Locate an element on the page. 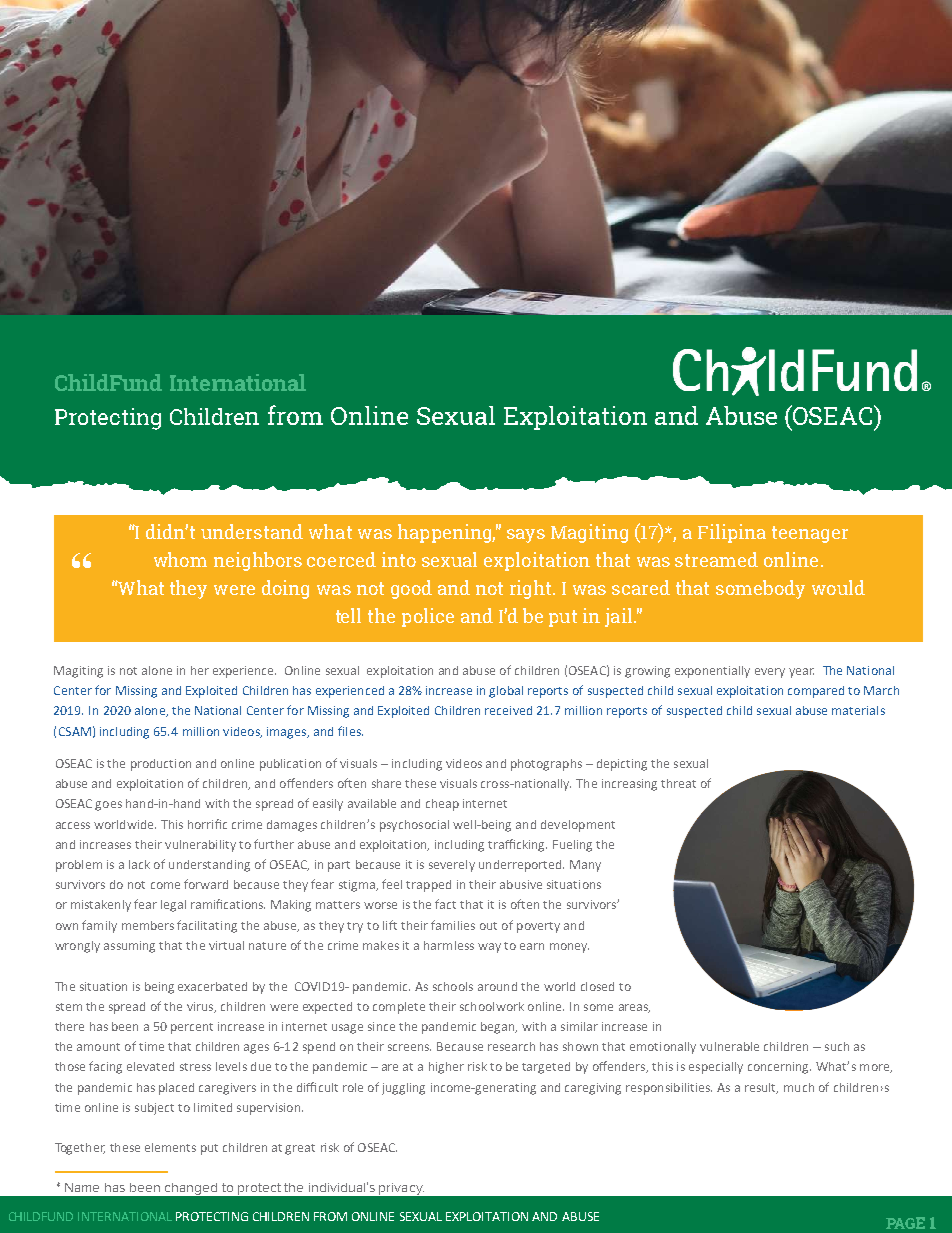 The height and width of the page is (1233, 952). exacerbated is located at coordinates (212, 986).
